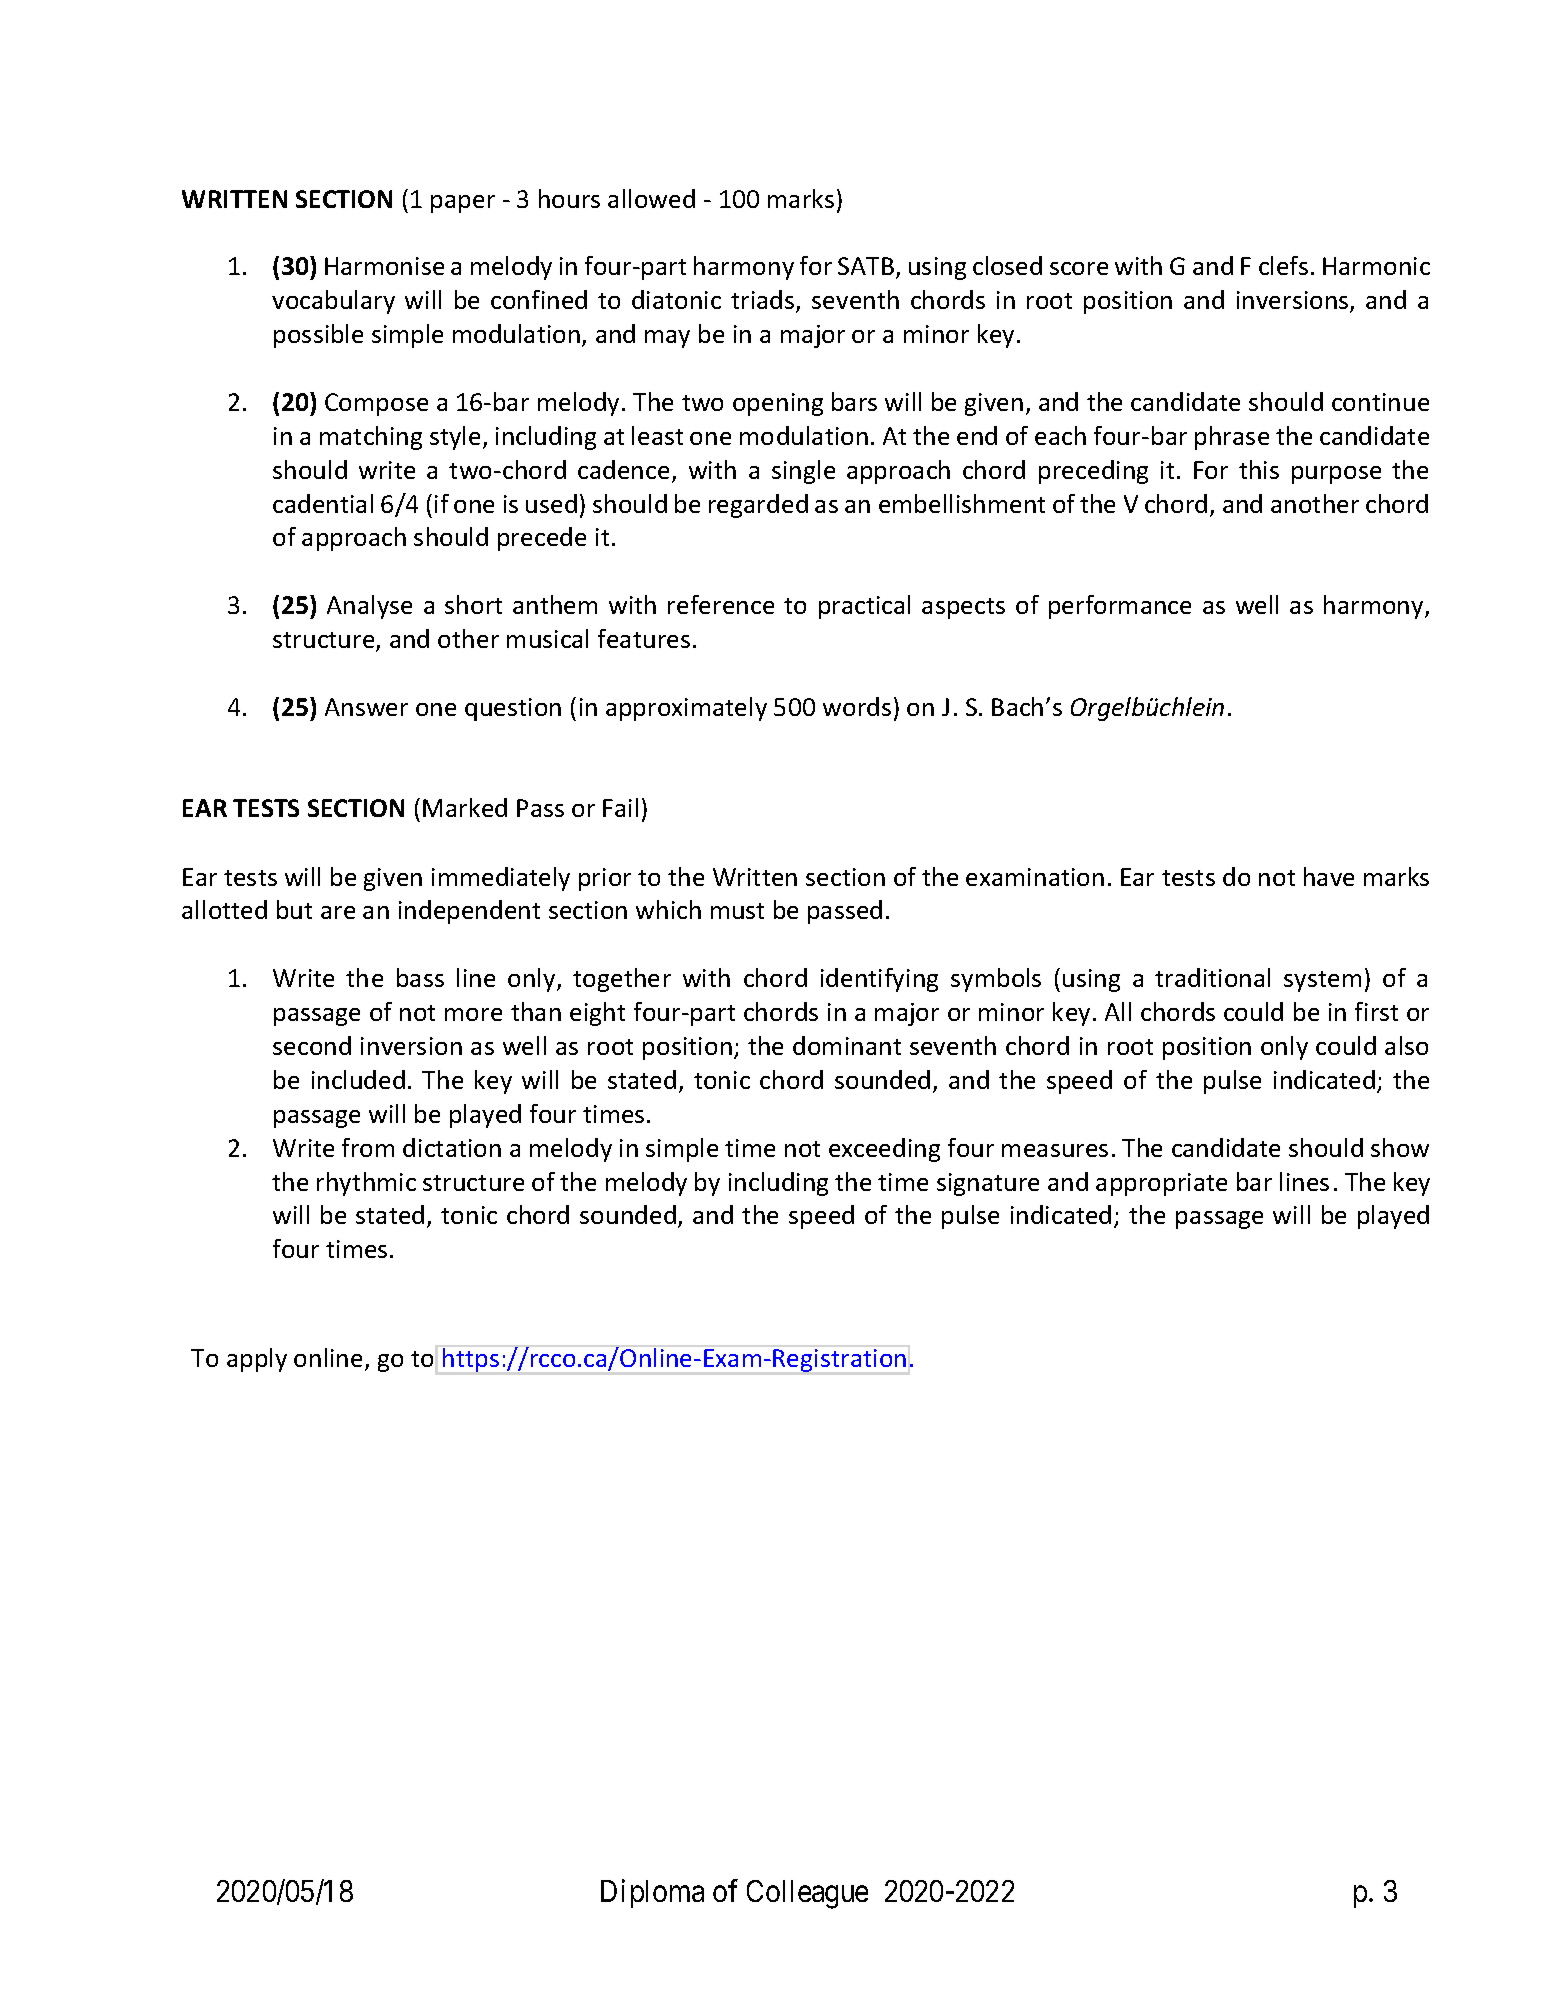  What do you see at coordinates (1329, 876) in the screenshot?
I see `have` at bounding box center [1329, 876].
